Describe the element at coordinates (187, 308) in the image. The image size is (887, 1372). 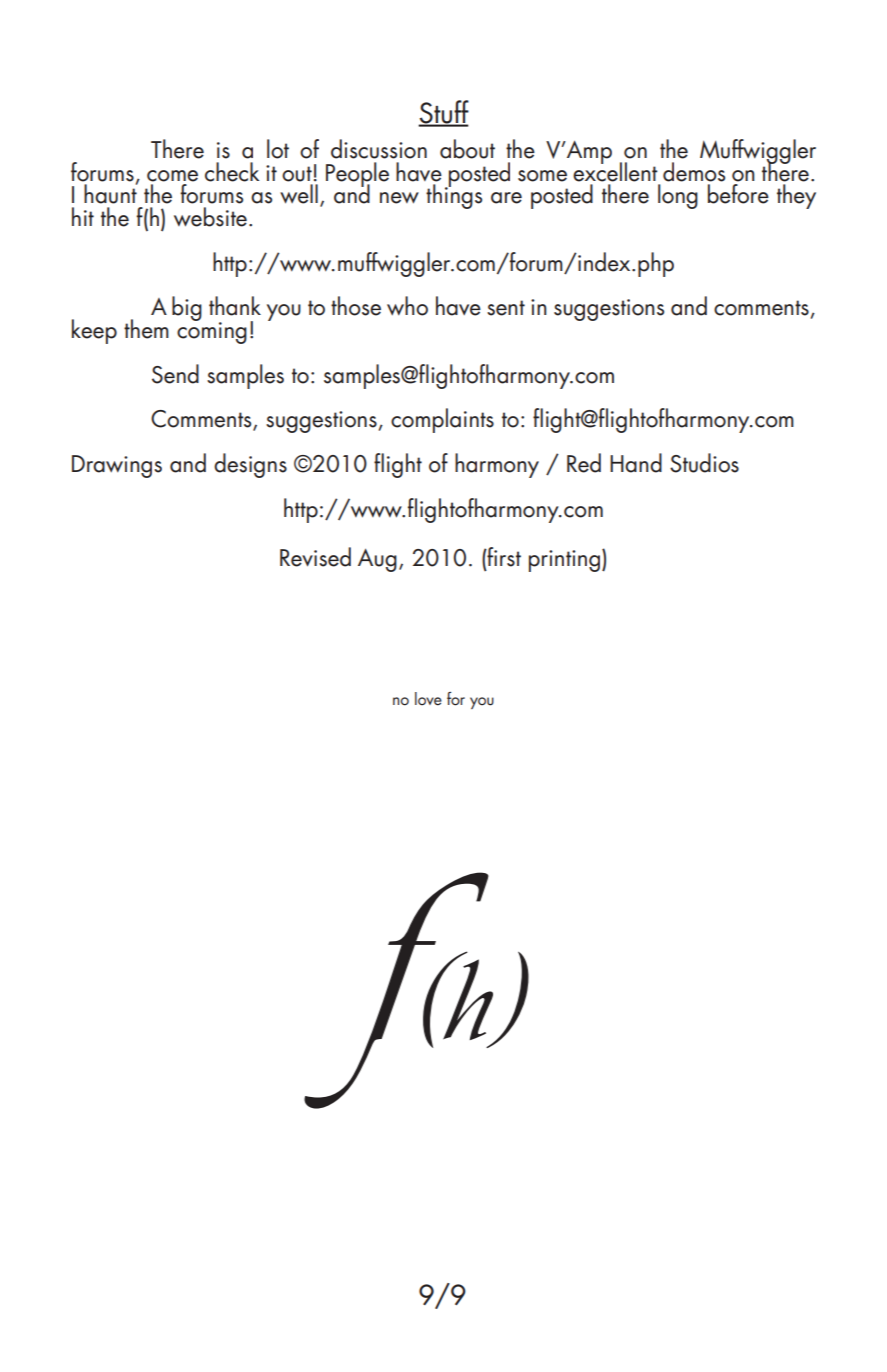
I see `big` at that location.
